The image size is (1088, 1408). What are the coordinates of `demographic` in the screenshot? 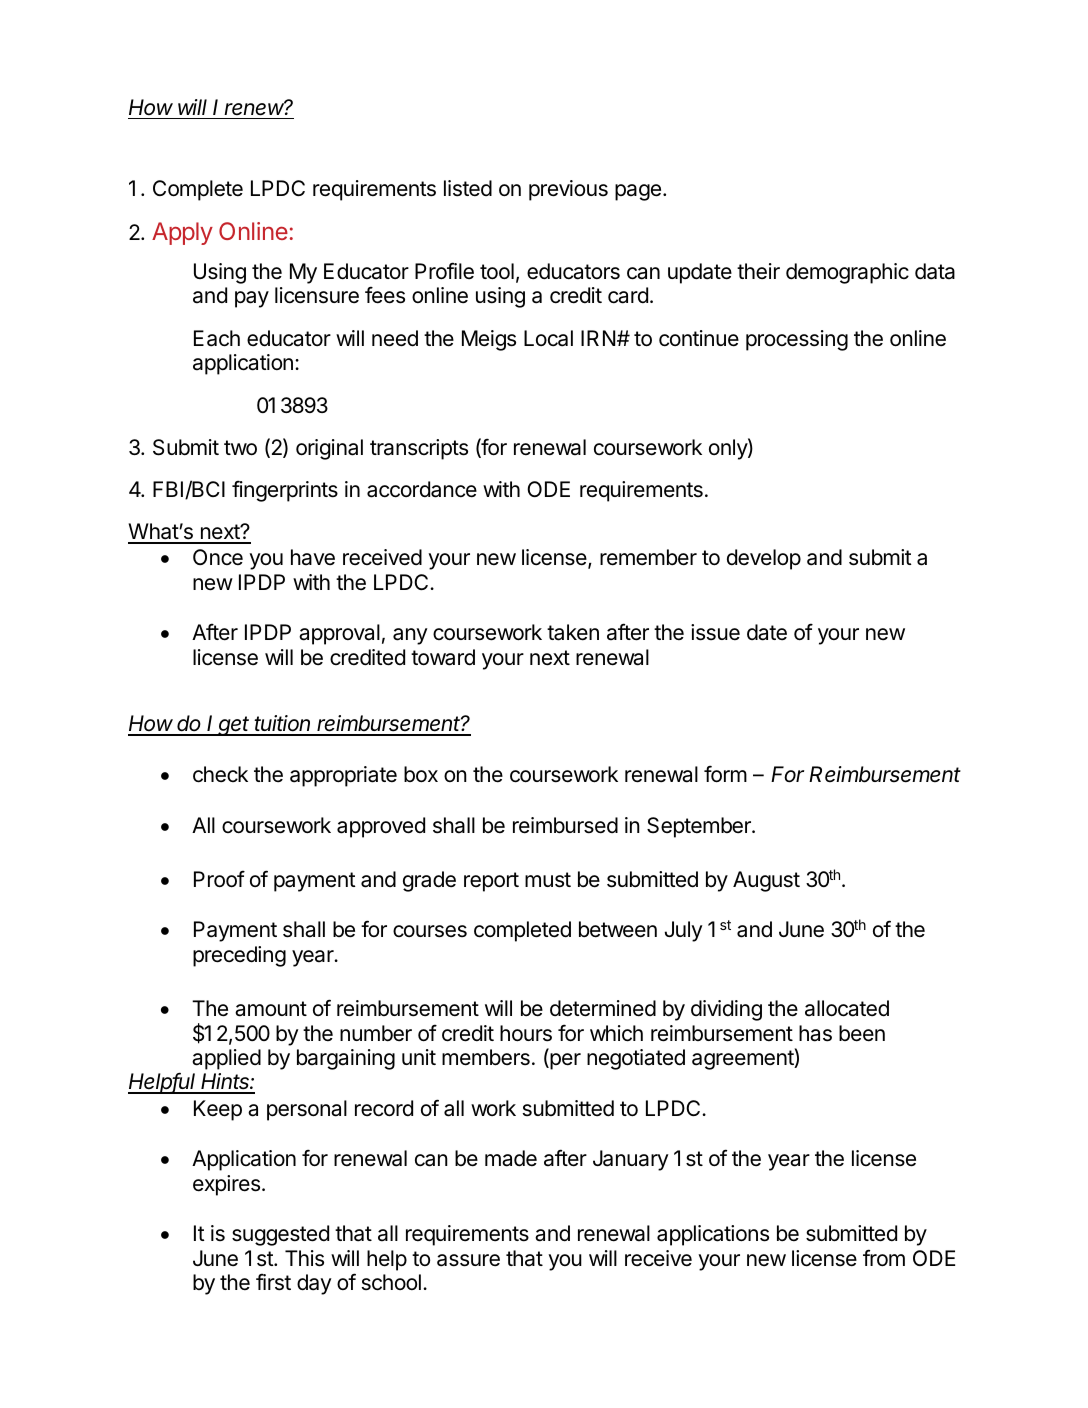 It's located at (847, 273).
